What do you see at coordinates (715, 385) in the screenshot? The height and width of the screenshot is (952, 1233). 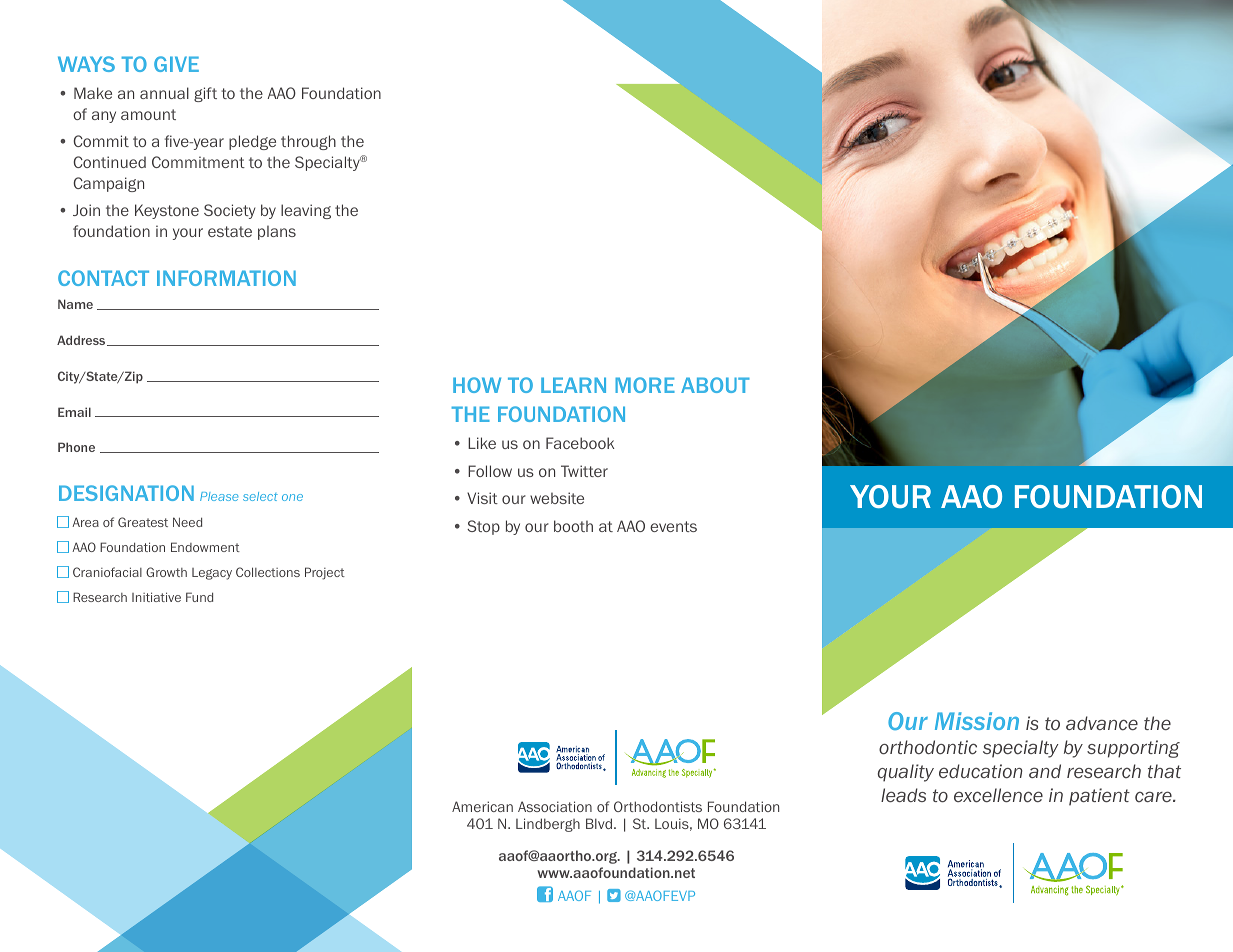 I see `ABOUT` at bounding box center [715, 385].
